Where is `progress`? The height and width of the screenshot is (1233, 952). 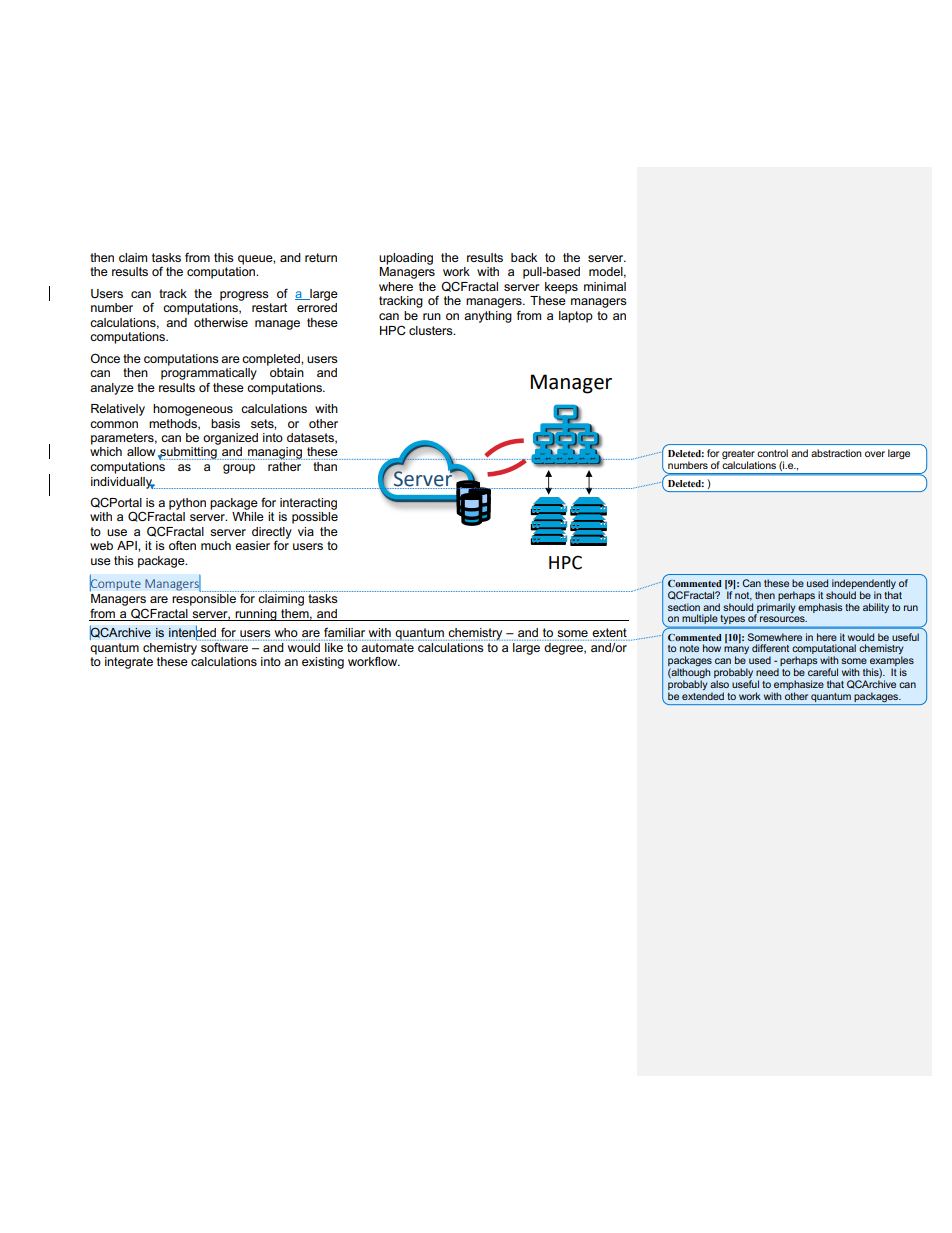 progress is located at coordinates (244, 296).
